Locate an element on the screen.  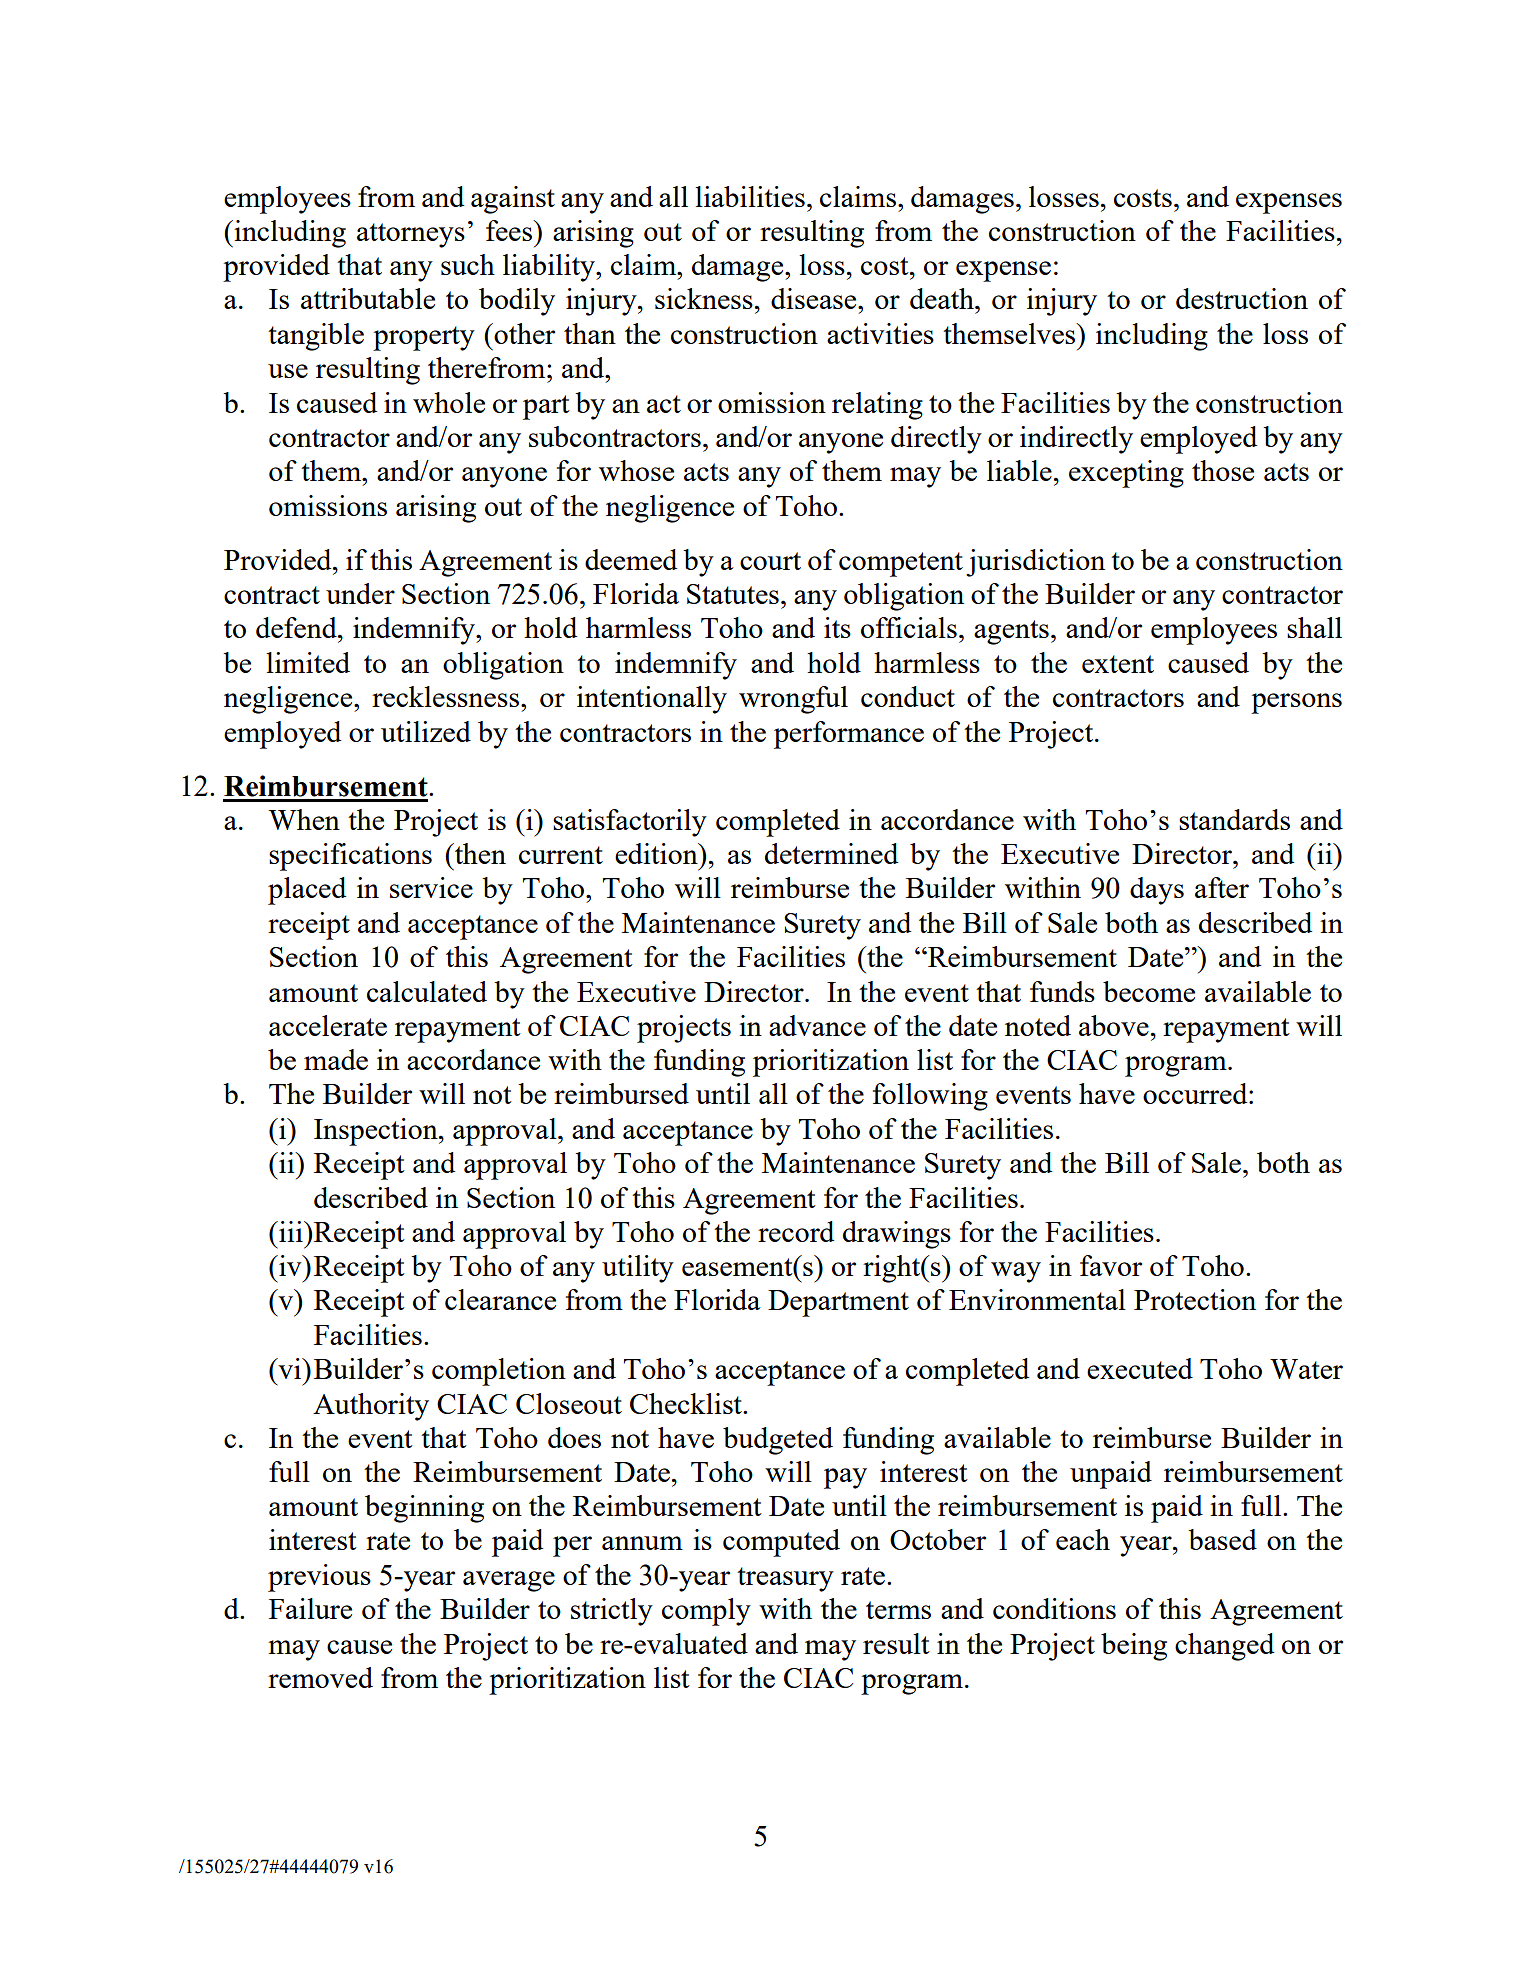
recklessness is located at coordinates (445, 696).
